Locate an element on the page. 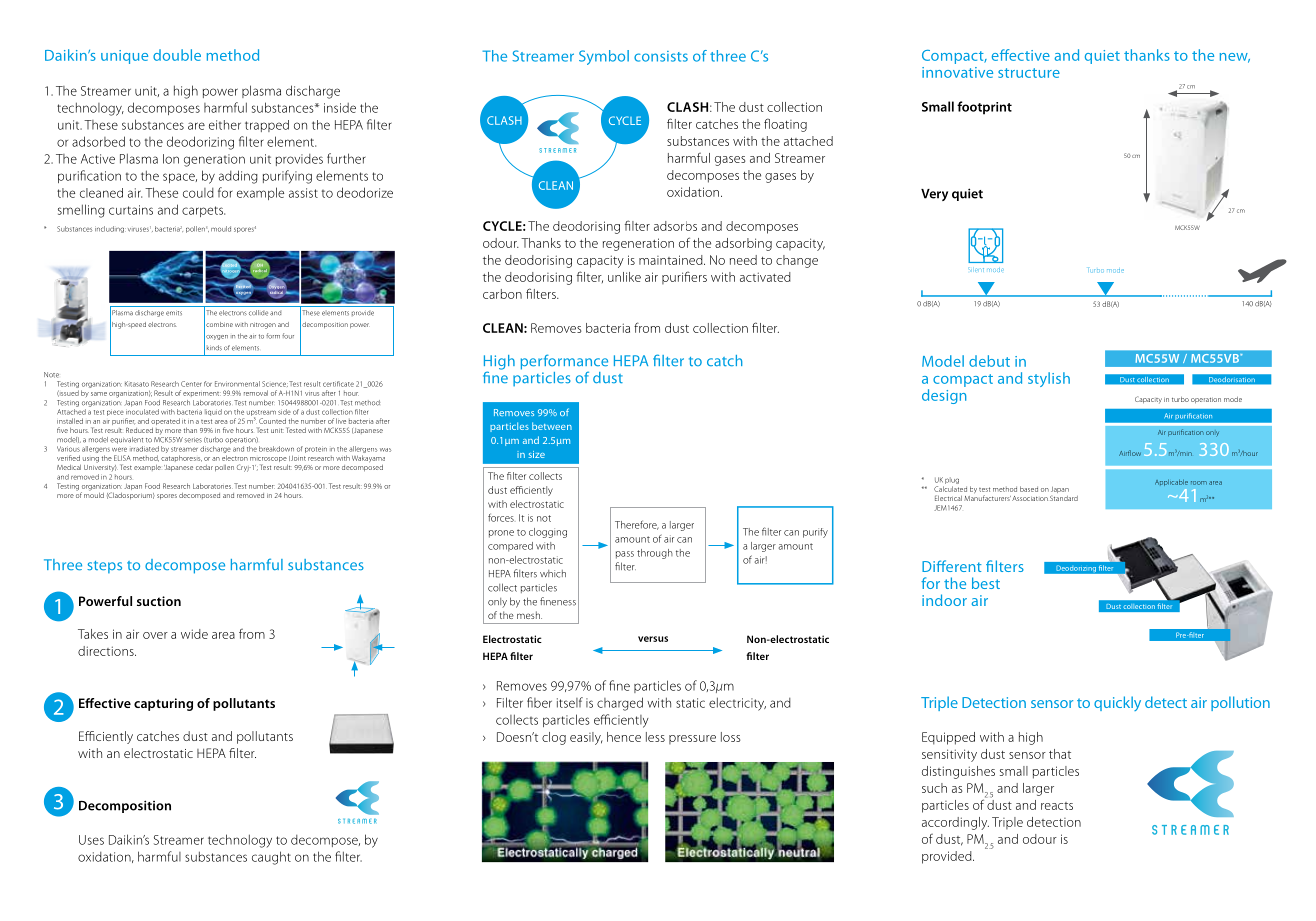  size is located at coordinates (537, 454).
